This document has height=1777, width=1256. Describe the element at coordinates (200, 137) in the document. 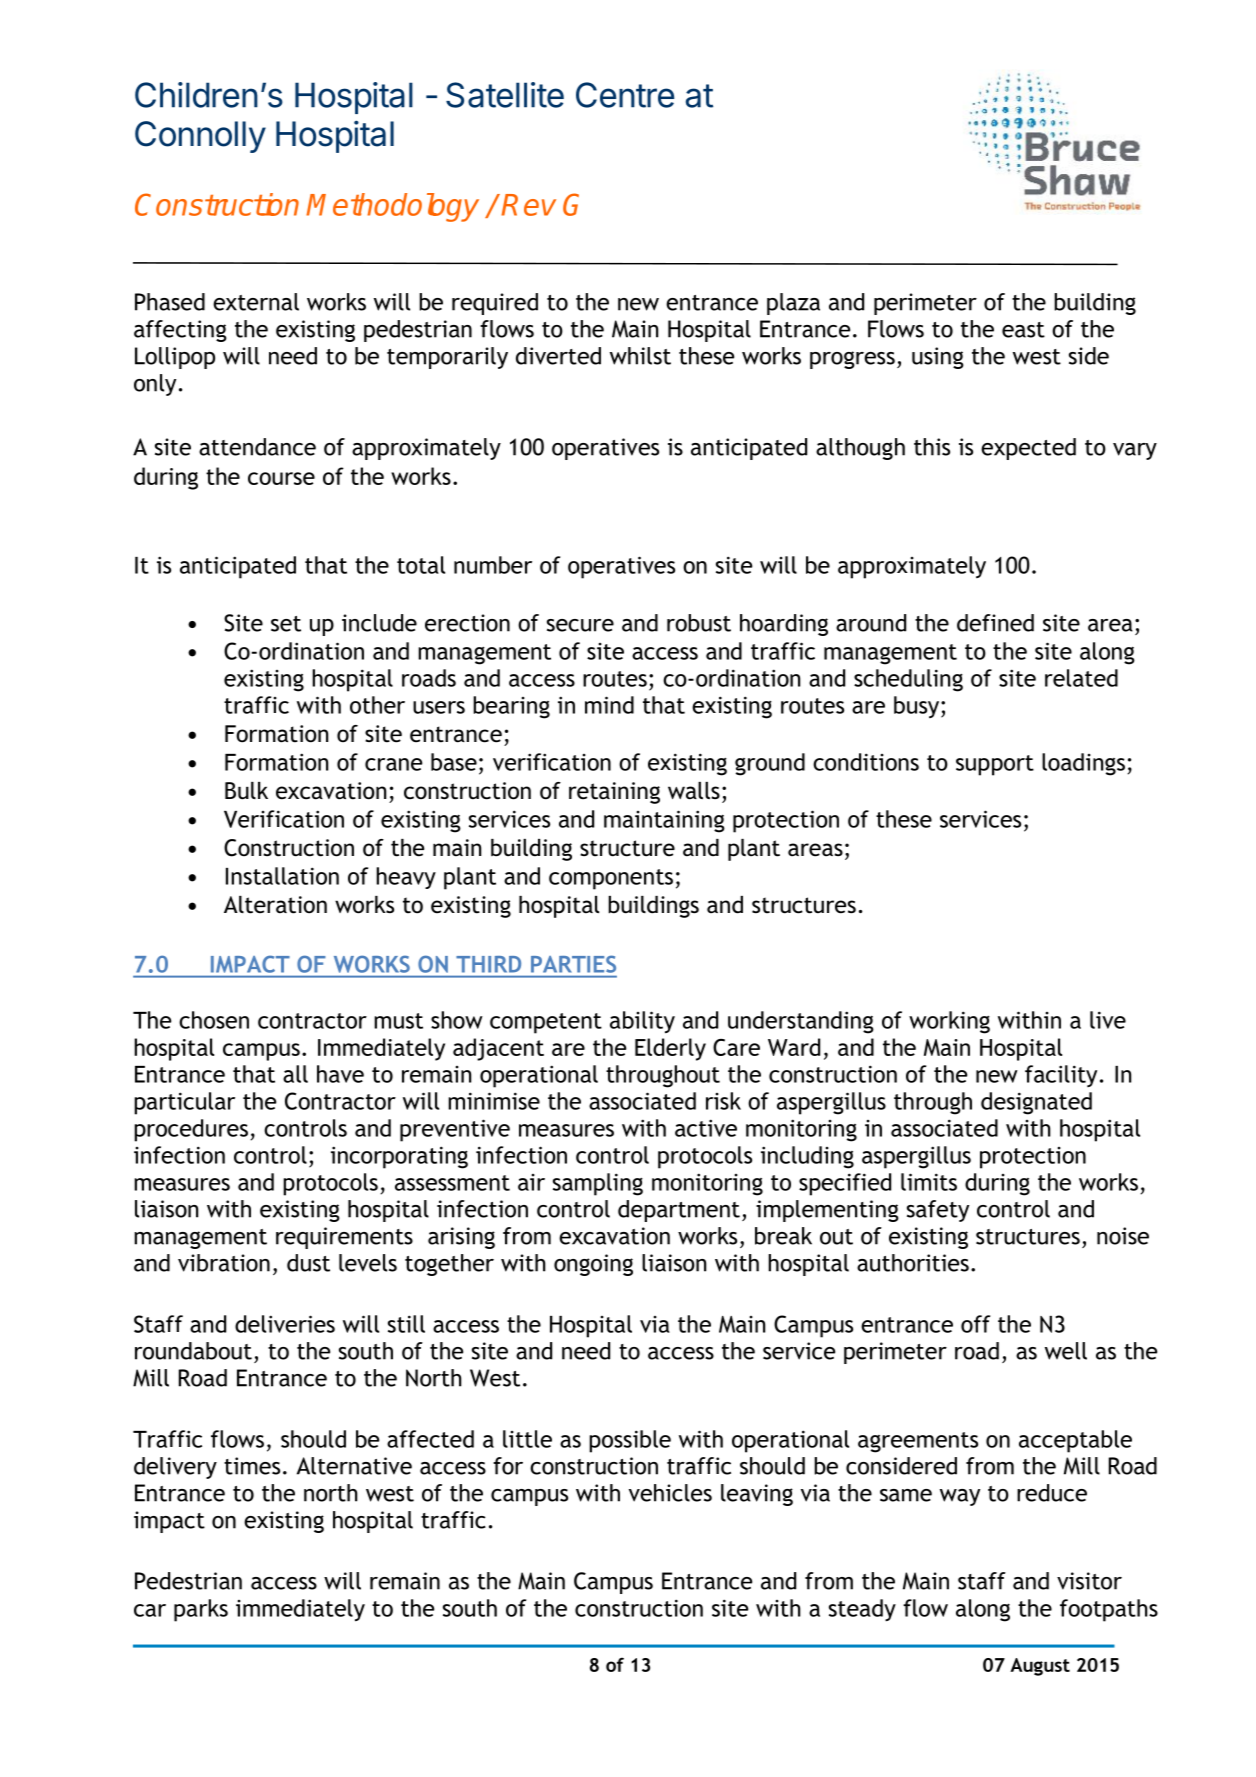

I see `Connolly` at that location.
